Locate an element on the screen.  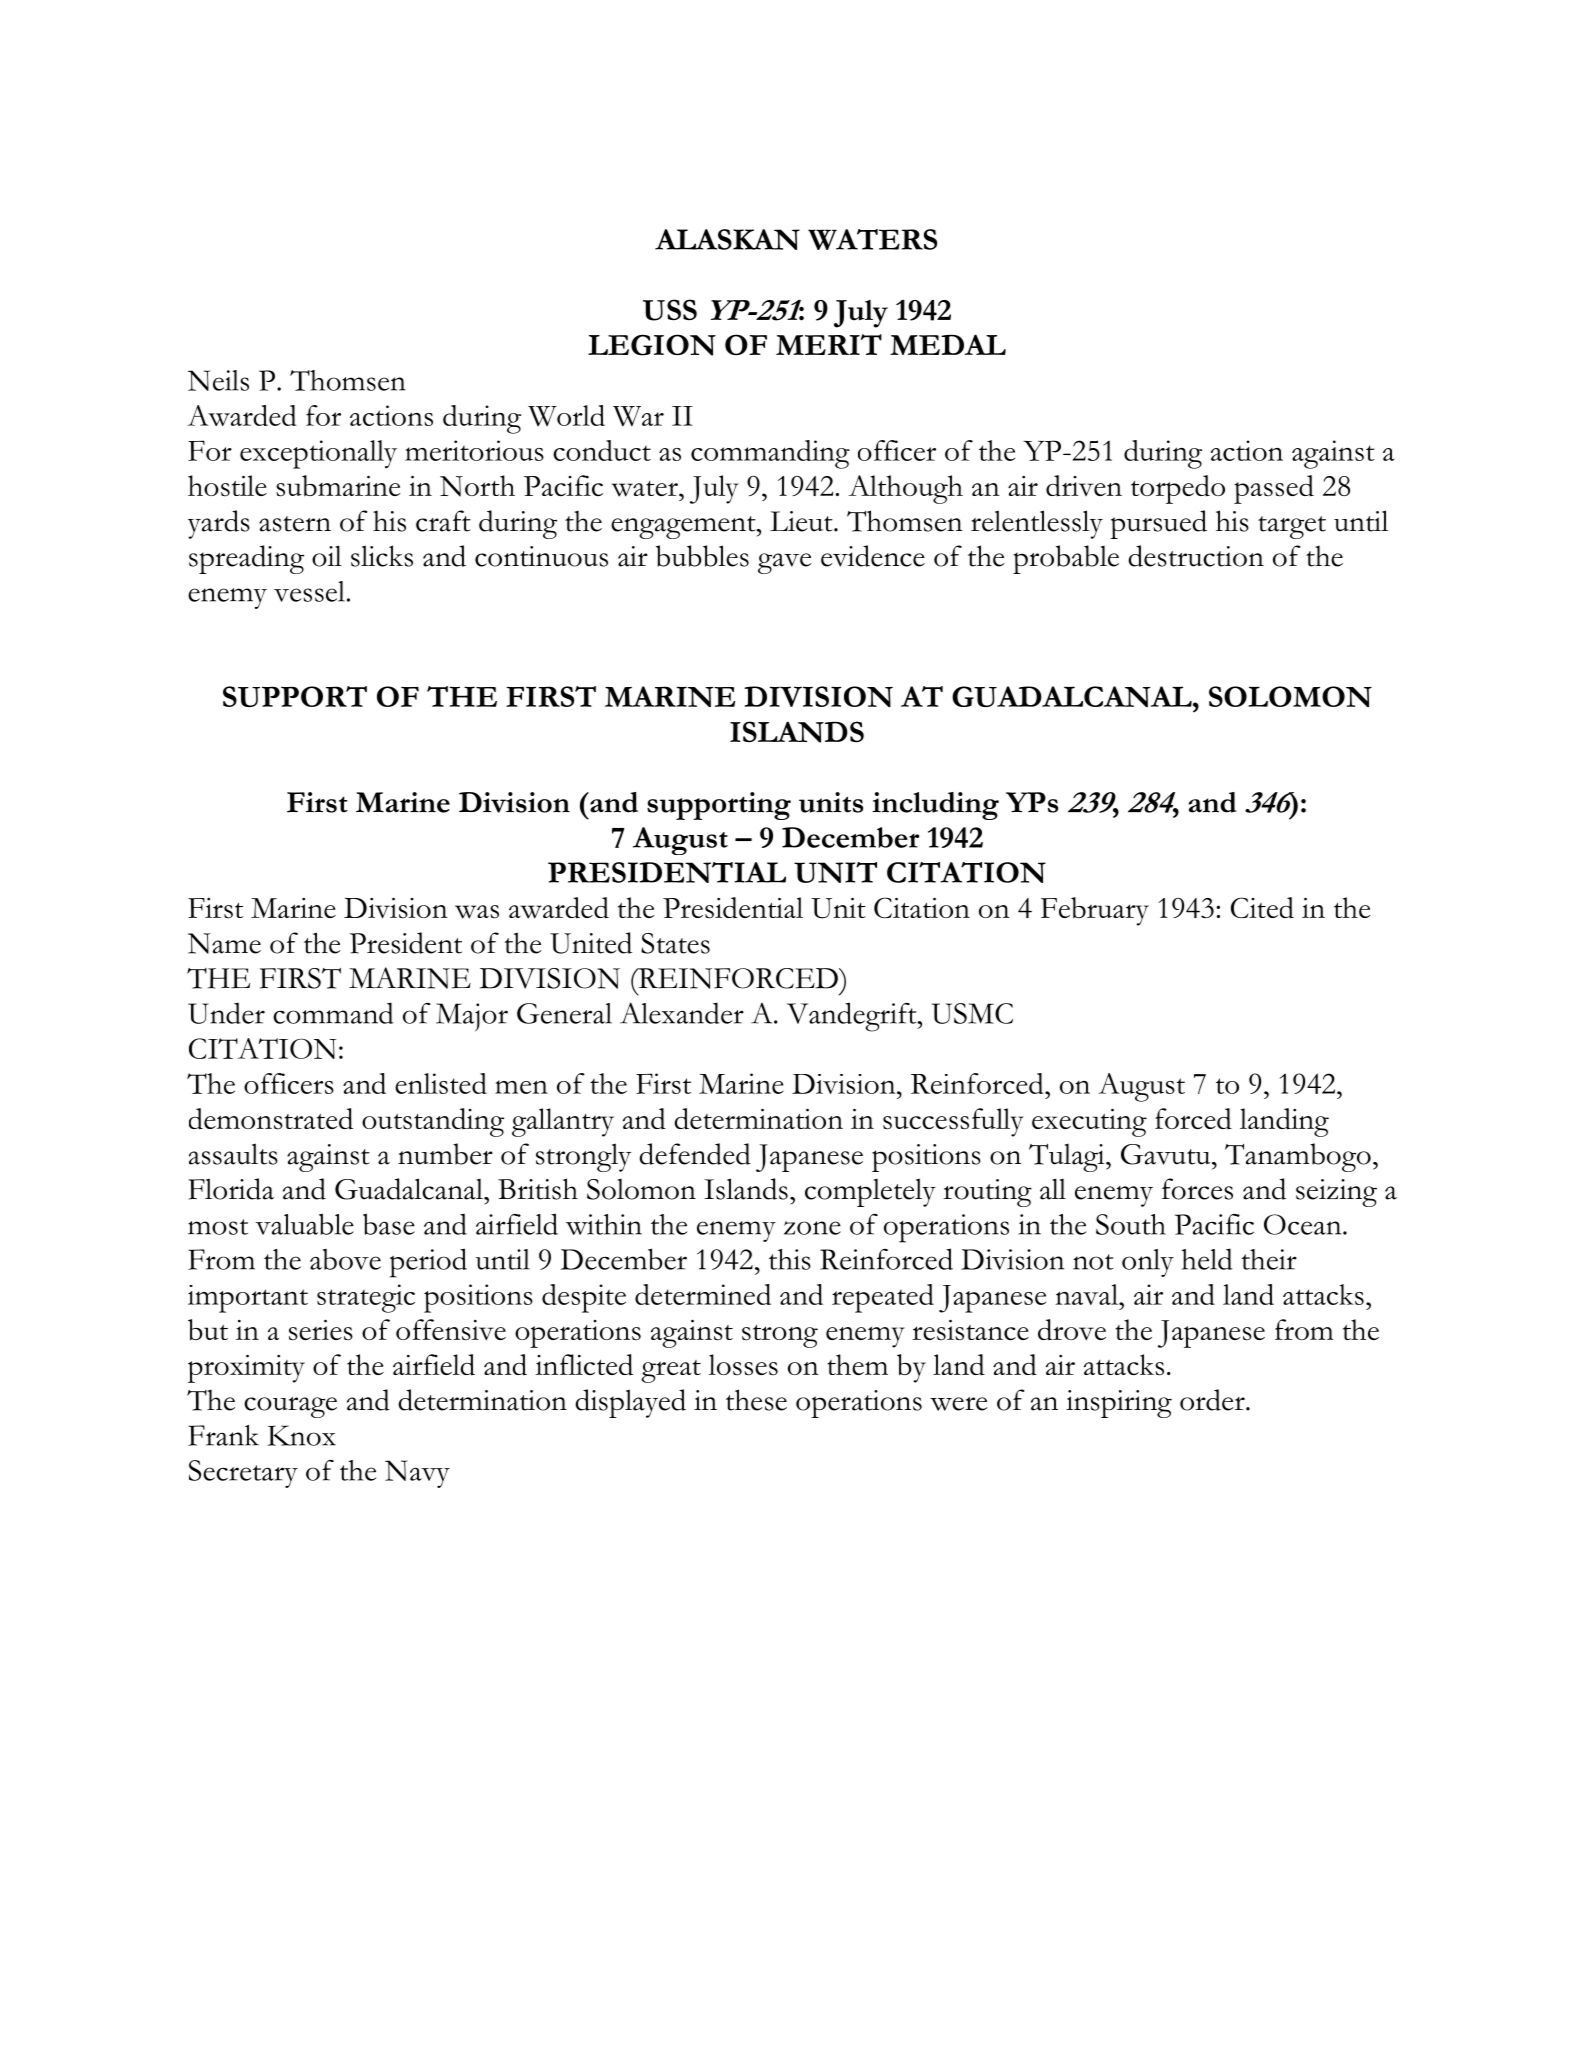
Cited is located at coordinates (1262, 908).
